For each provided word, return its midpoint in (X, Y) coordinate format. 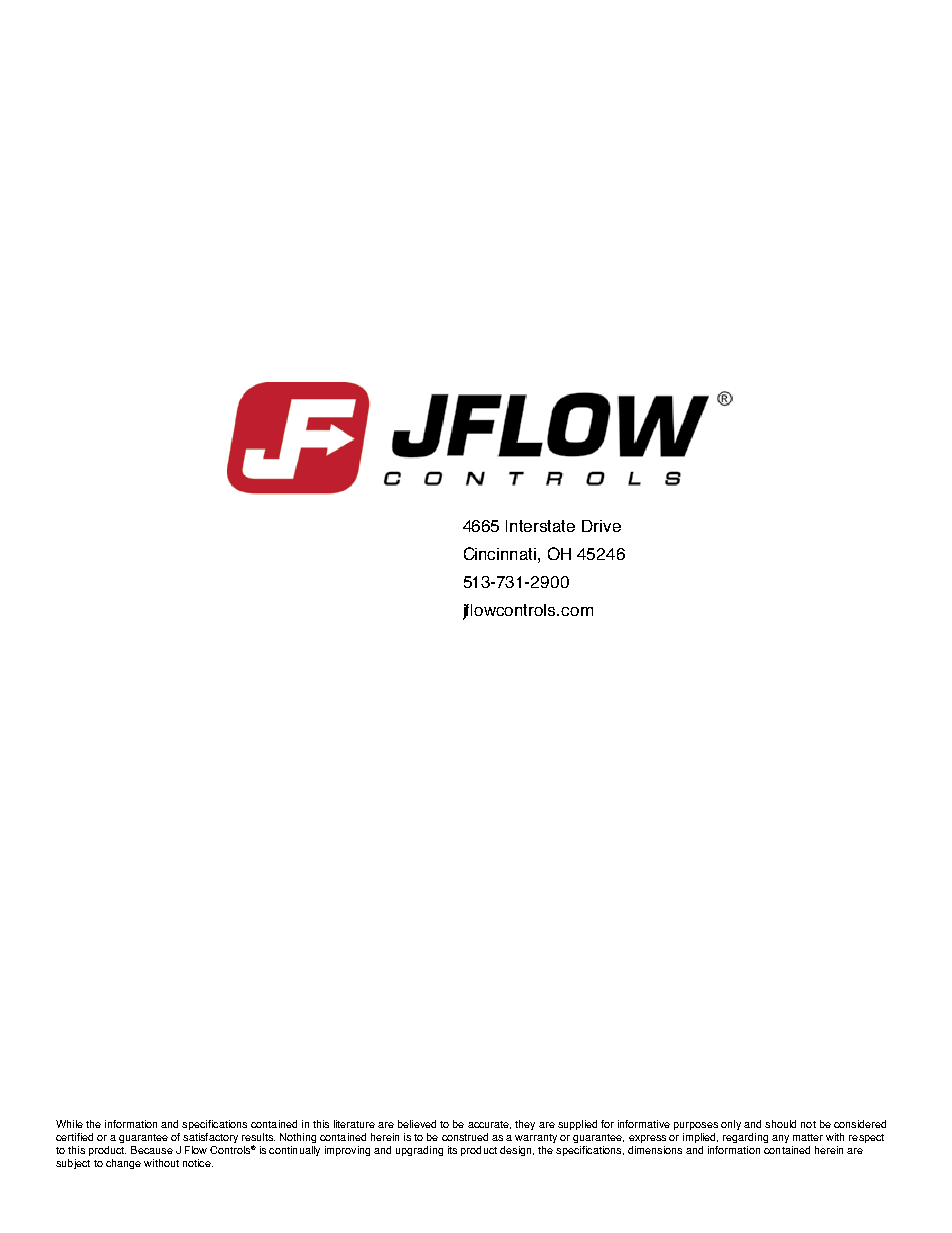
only (731, 1125)
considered (860, 1124)
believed (417, 1124)
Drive (601, 526)
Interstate (540, 526)
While (69, 1124)
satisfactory (210, 1138)
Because (152, 1150)
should (780, 1124)
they (525, 1125)
